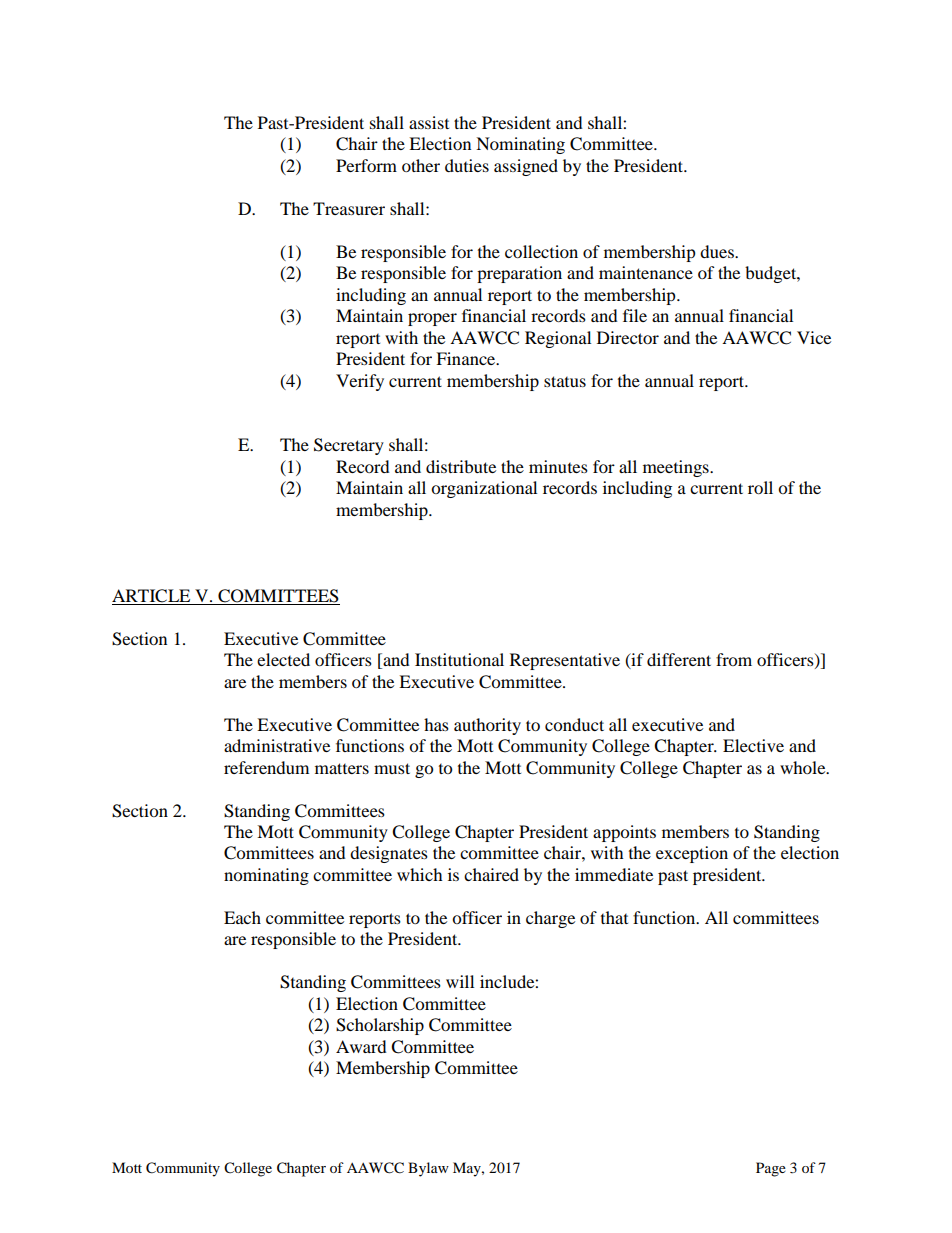 The height and width of the screenshot is (1233, 952). I want to click on which, so click(420, 874).
